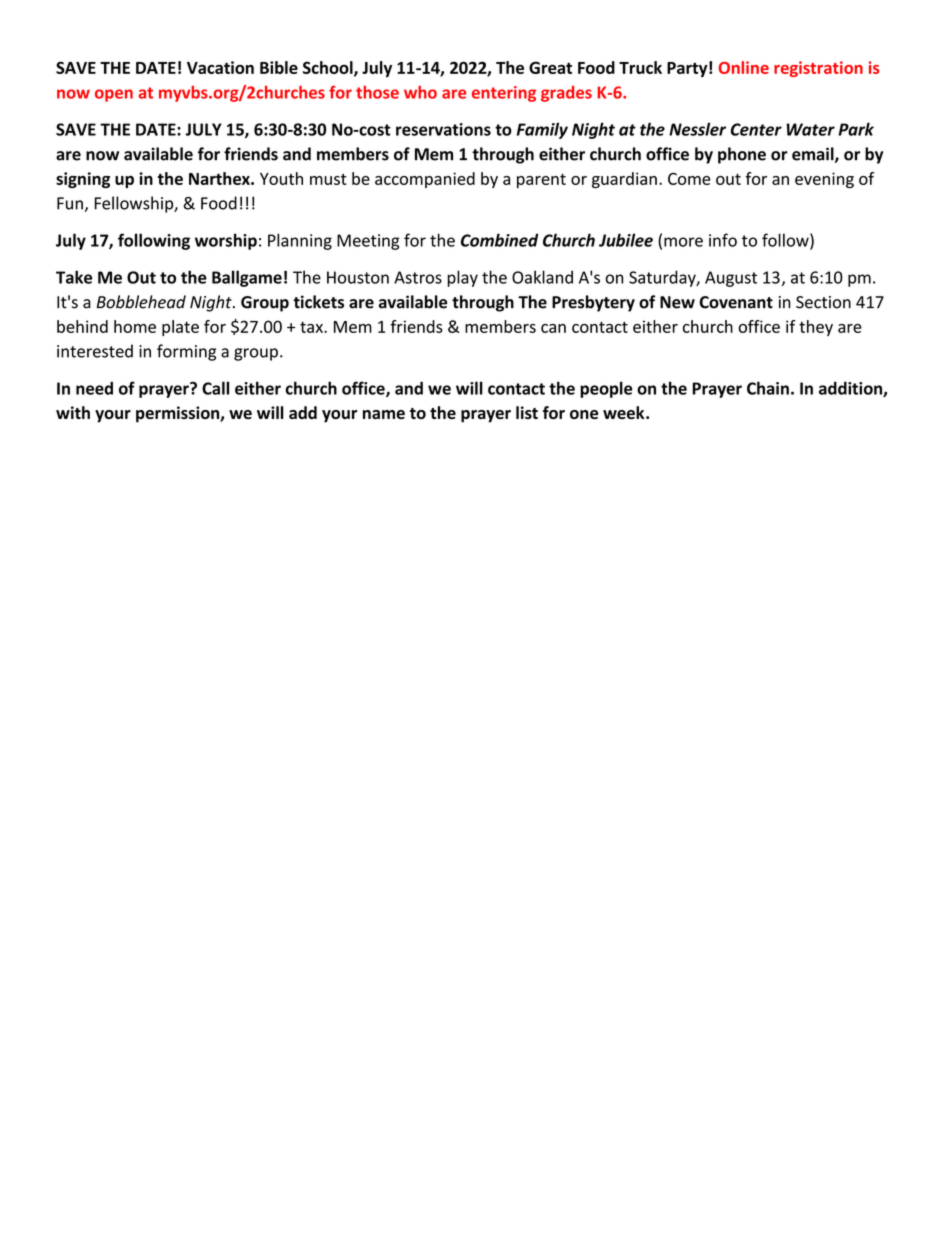  What do you see at coordinates (723, 240) in the page?
I see `info` at bounding box center [723, 240].
